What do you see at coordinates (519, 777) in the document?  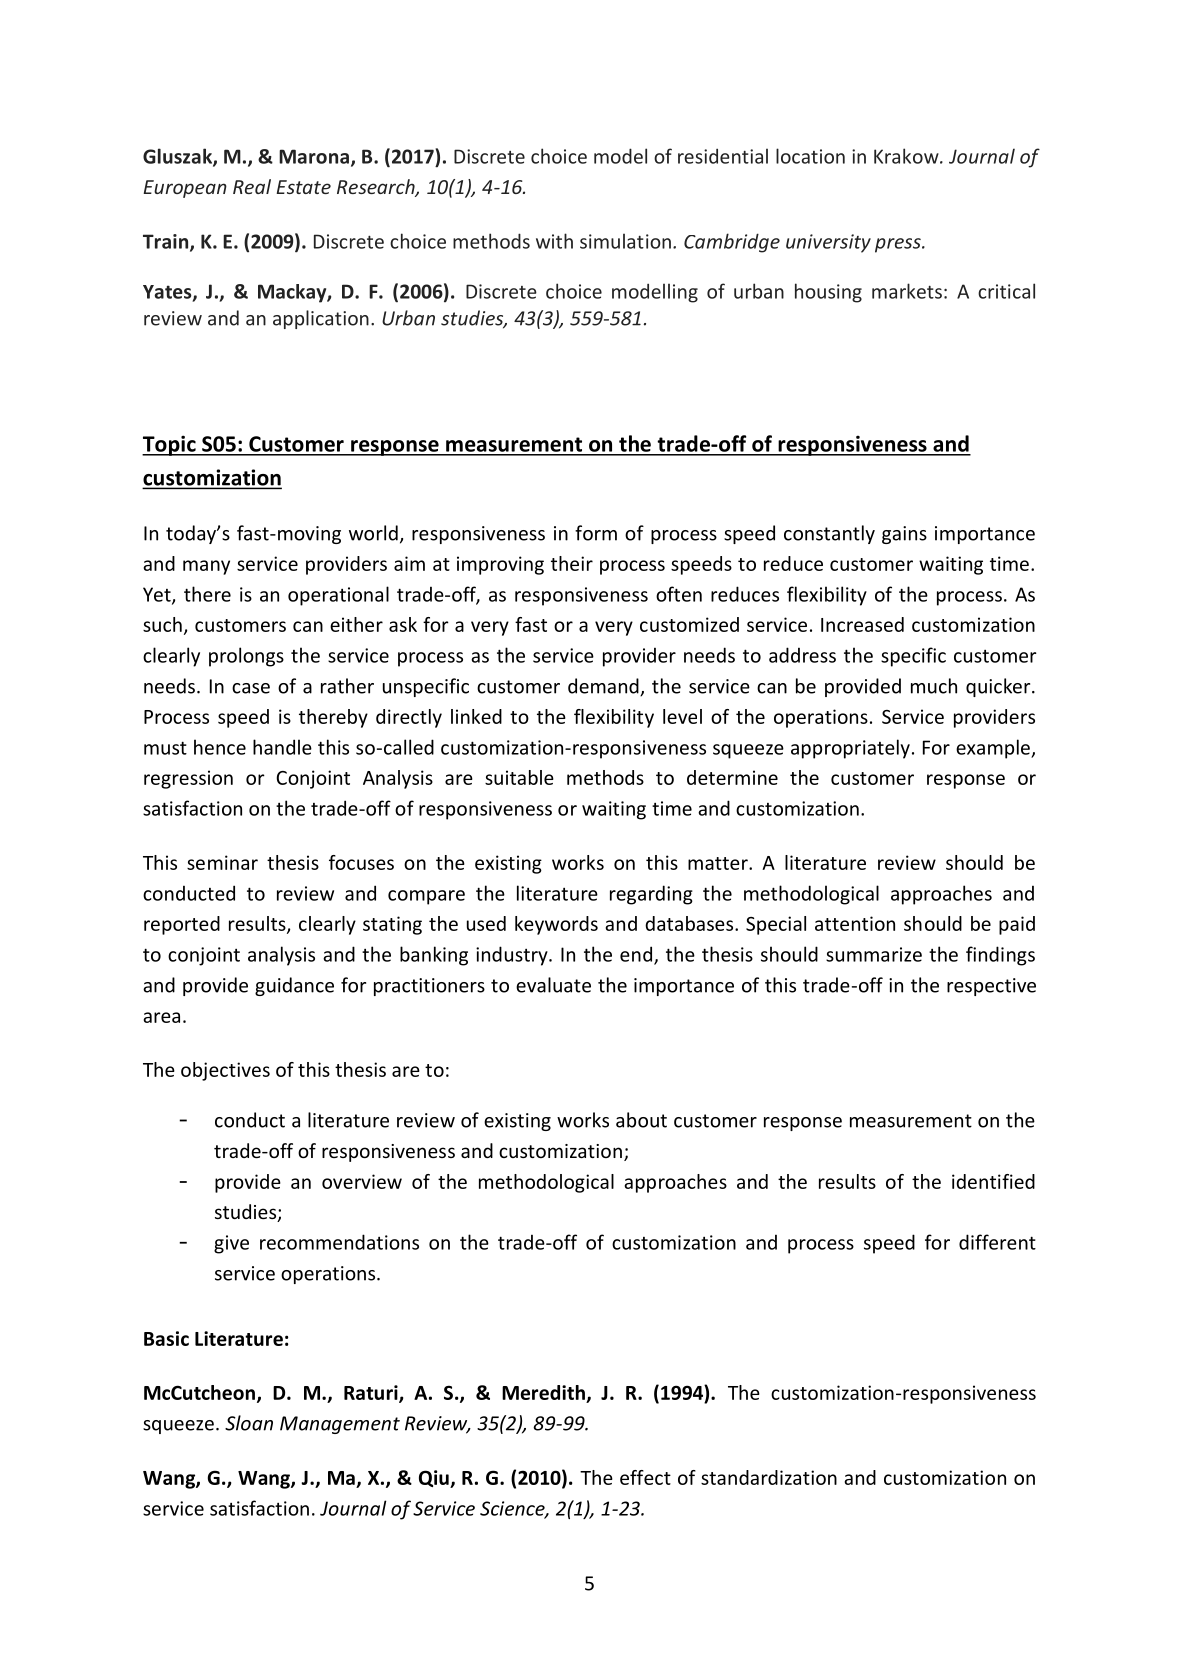 I see `suitable` at bounding box center [519, 777].
